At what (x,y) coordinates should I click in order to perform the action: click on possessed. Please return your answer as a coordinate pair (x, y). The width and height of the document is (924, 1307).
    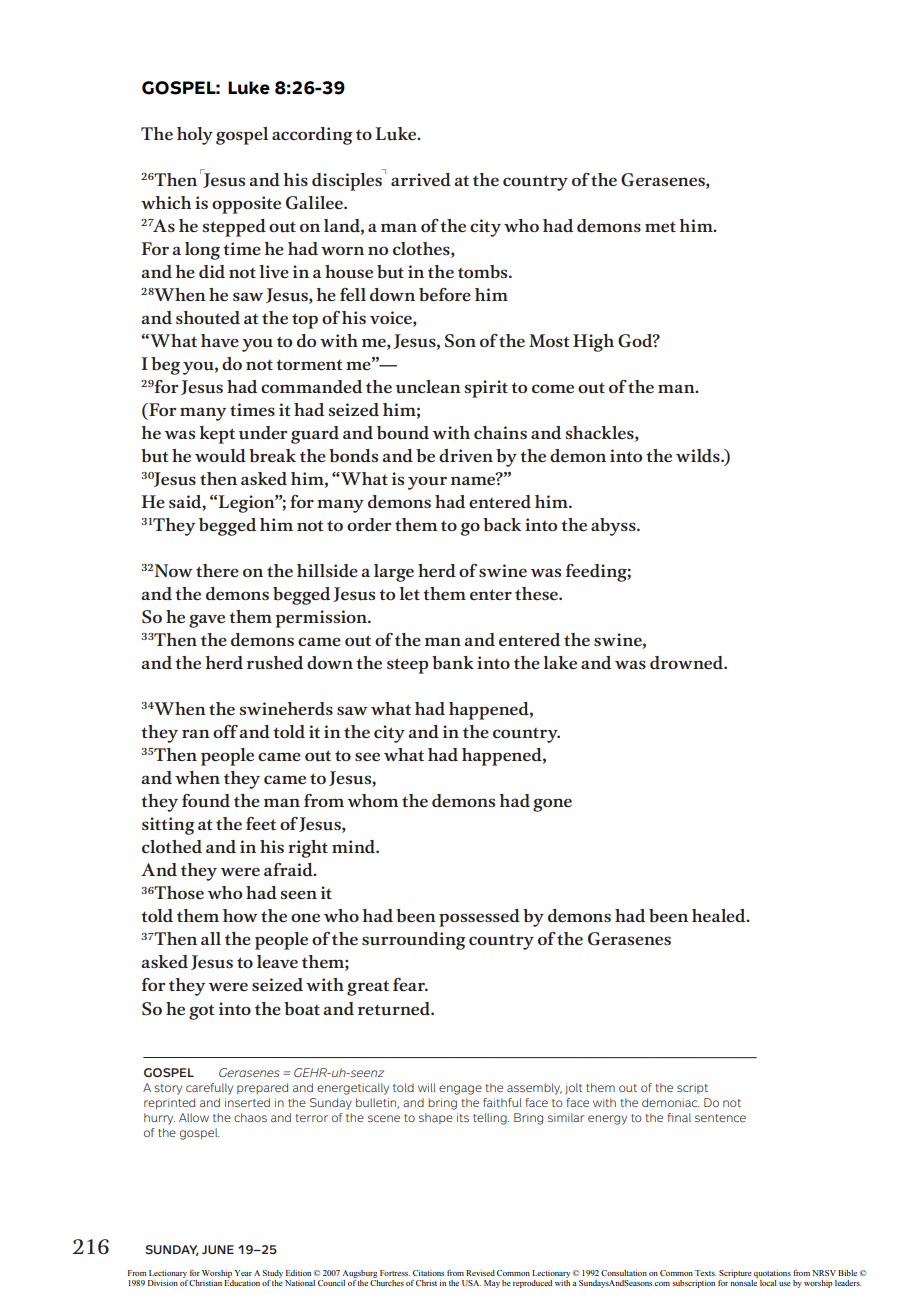
    Looking at the image, I should click on (479, 918).
